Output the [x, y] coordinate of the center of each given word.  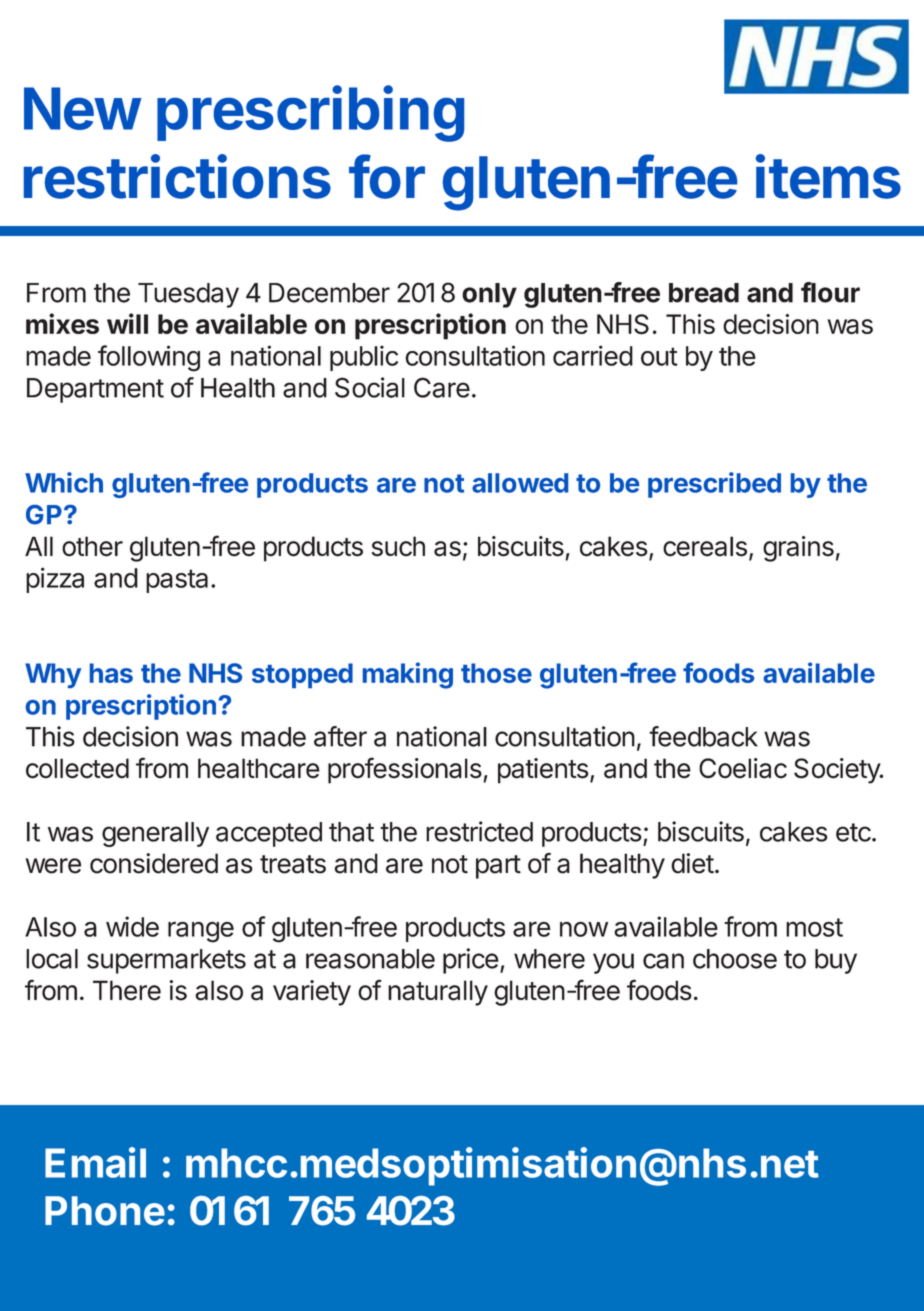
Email [95, 1162]
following [149, 358]
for [387, 176]
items [828, 176]
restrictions [177, 176]
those [496, 673]
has [111, 673]
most [814, 927]
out [659, 356]
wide [132, 926]
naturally [438, 993]
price [471, 961]
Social [370, 387]
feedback [703, 736]
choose [735, 959]
